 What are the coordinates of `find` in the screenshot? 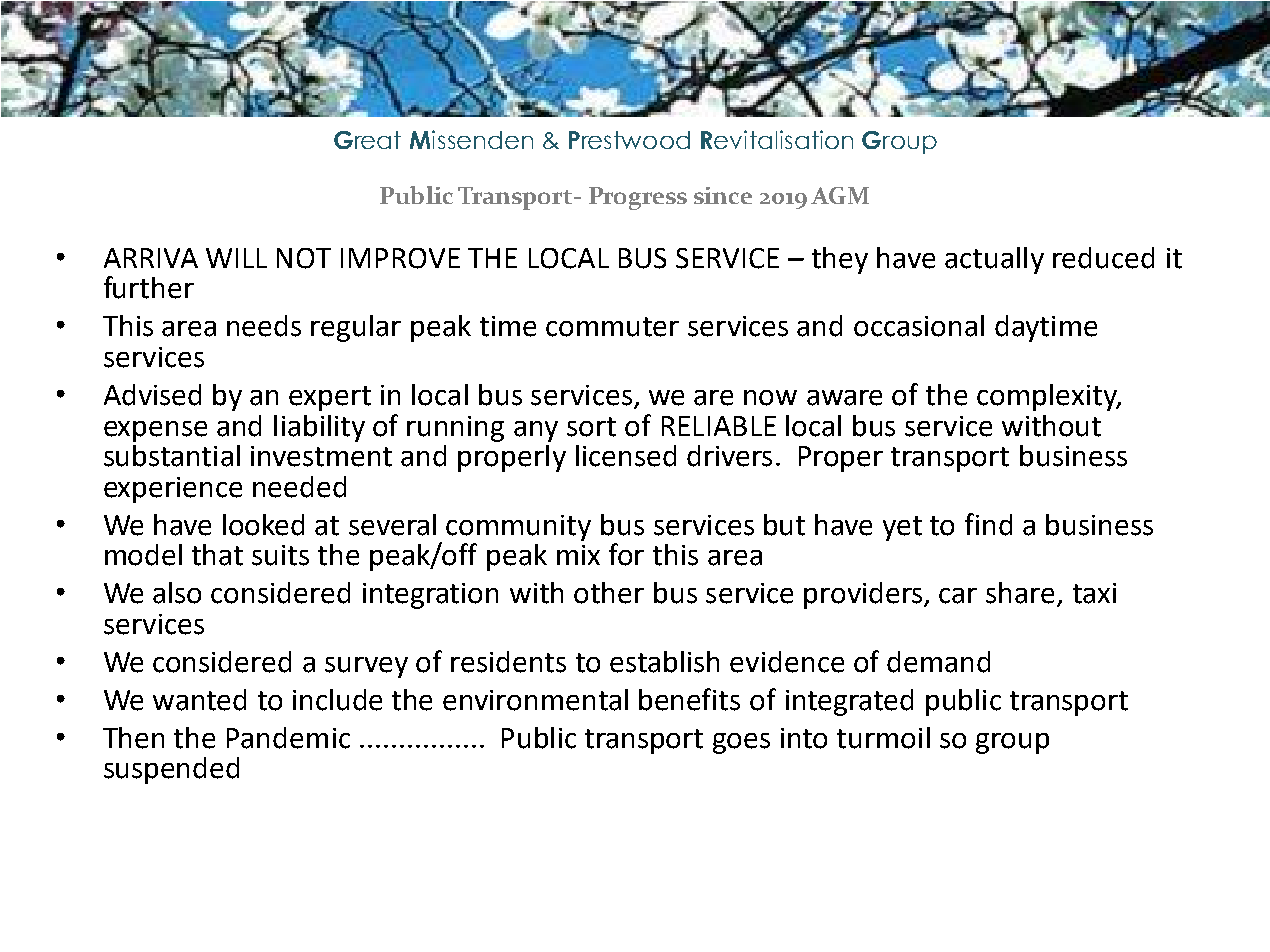 It's located at (988, 524).
